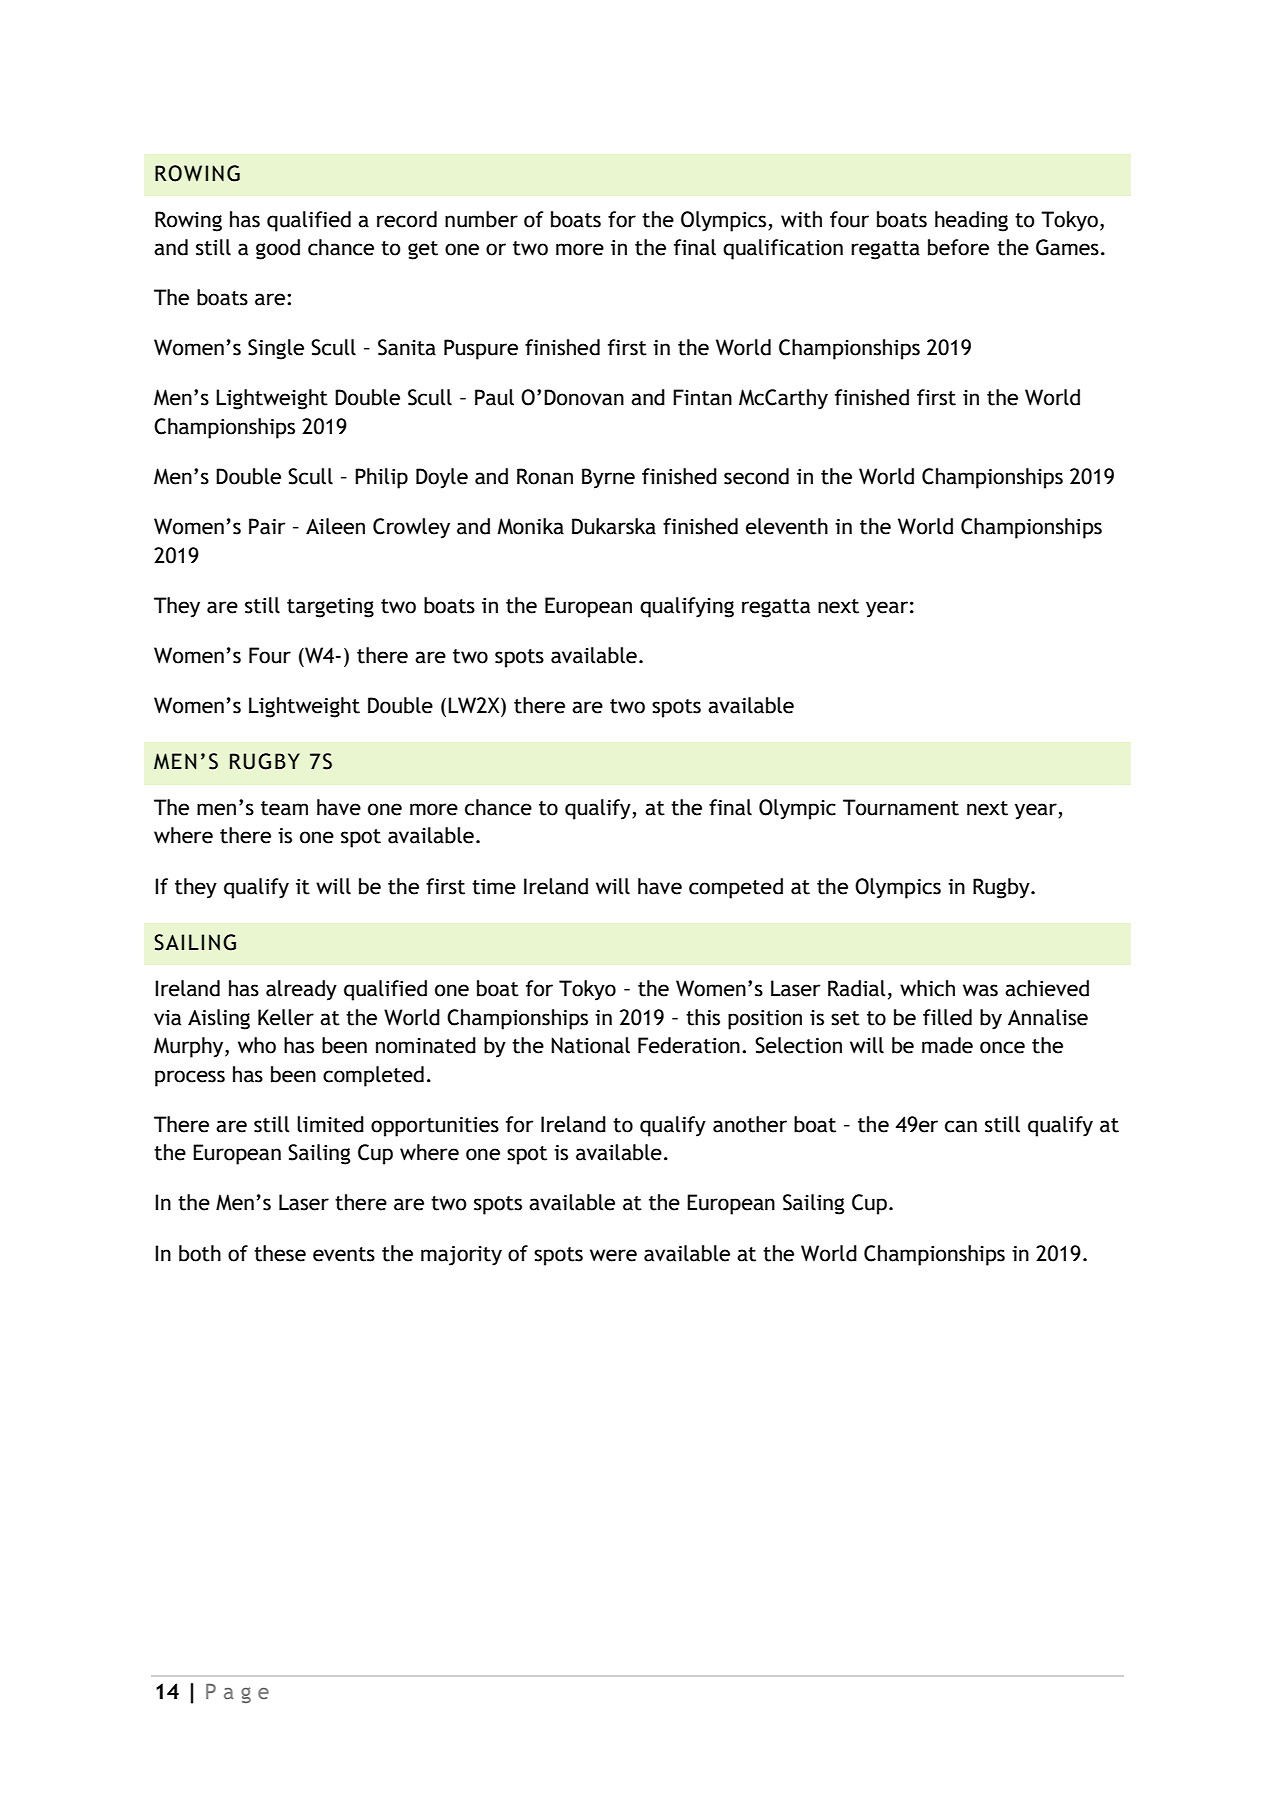 The height and width of the document is (1804, 1275). Describe the element at coordinates (608, 478) in the document. I see `Byrne` at that location.
